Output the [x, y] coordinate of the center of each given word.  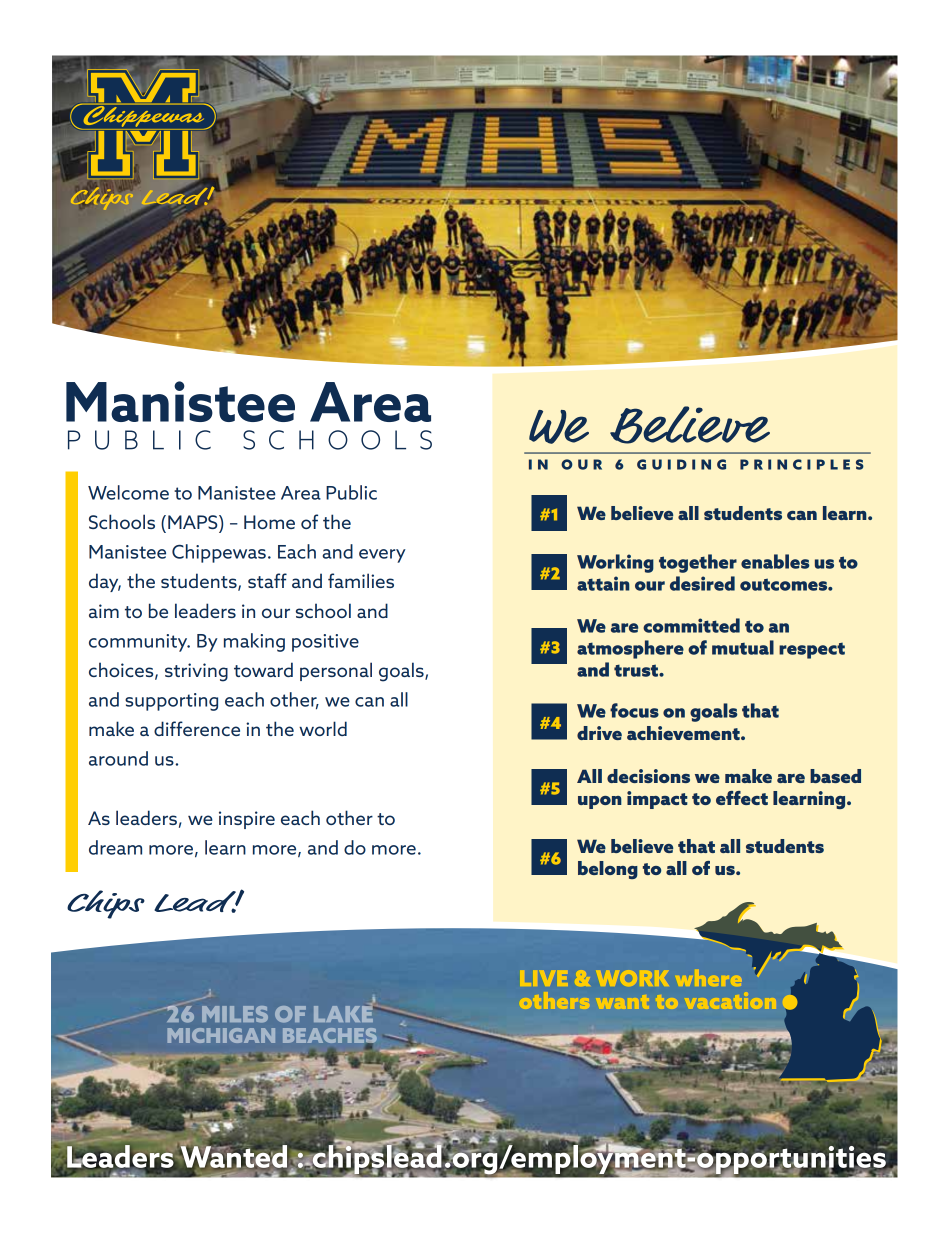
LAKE [343, 1013]
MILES [235, 1014]
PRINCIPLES [802, 464]
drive [599, 733]
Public [351, 492]
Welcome [128, 492]
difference [197, 728]
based [835, 776]
